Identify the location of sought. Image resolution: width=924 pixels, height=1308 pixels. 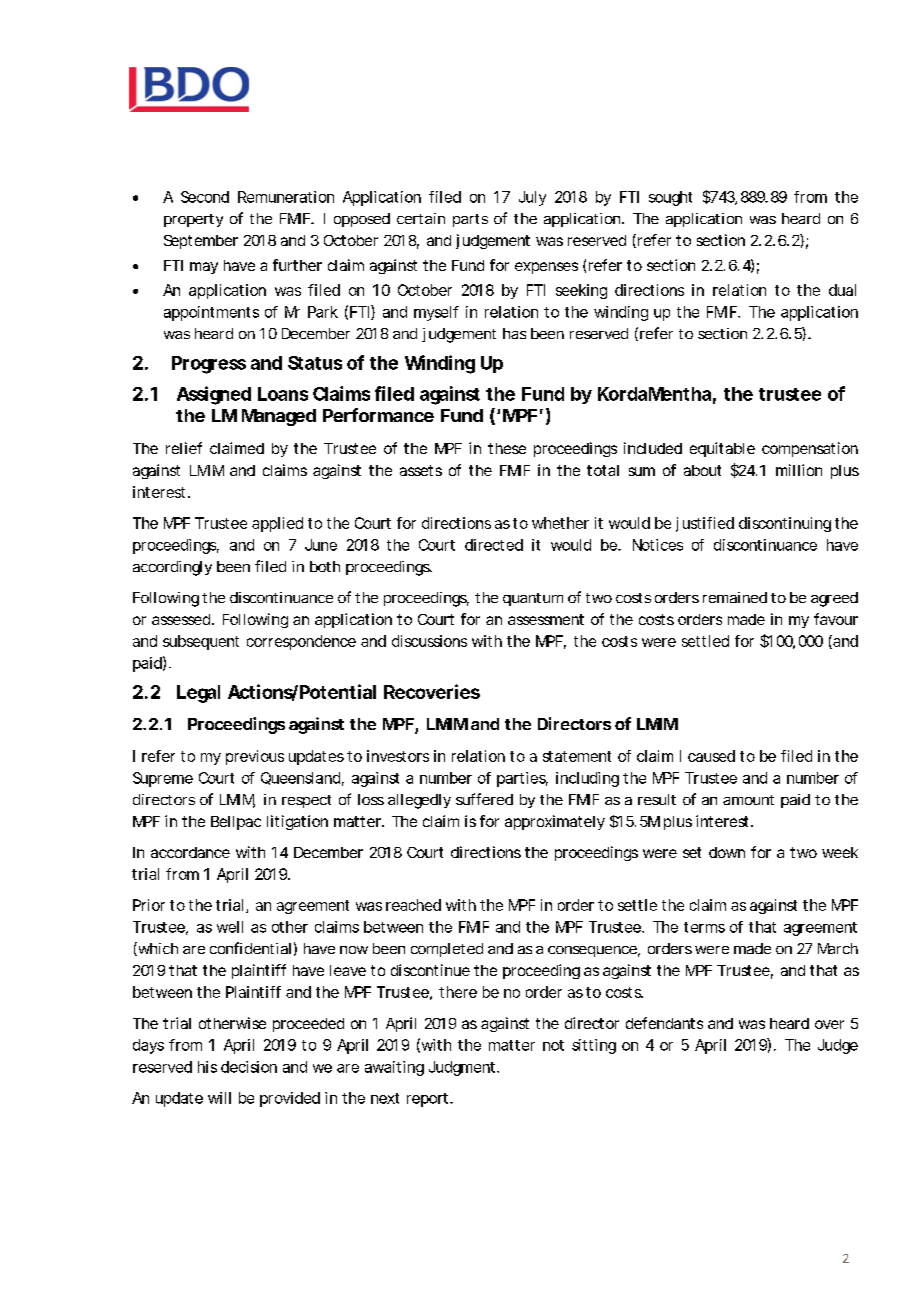
(670, 198).
